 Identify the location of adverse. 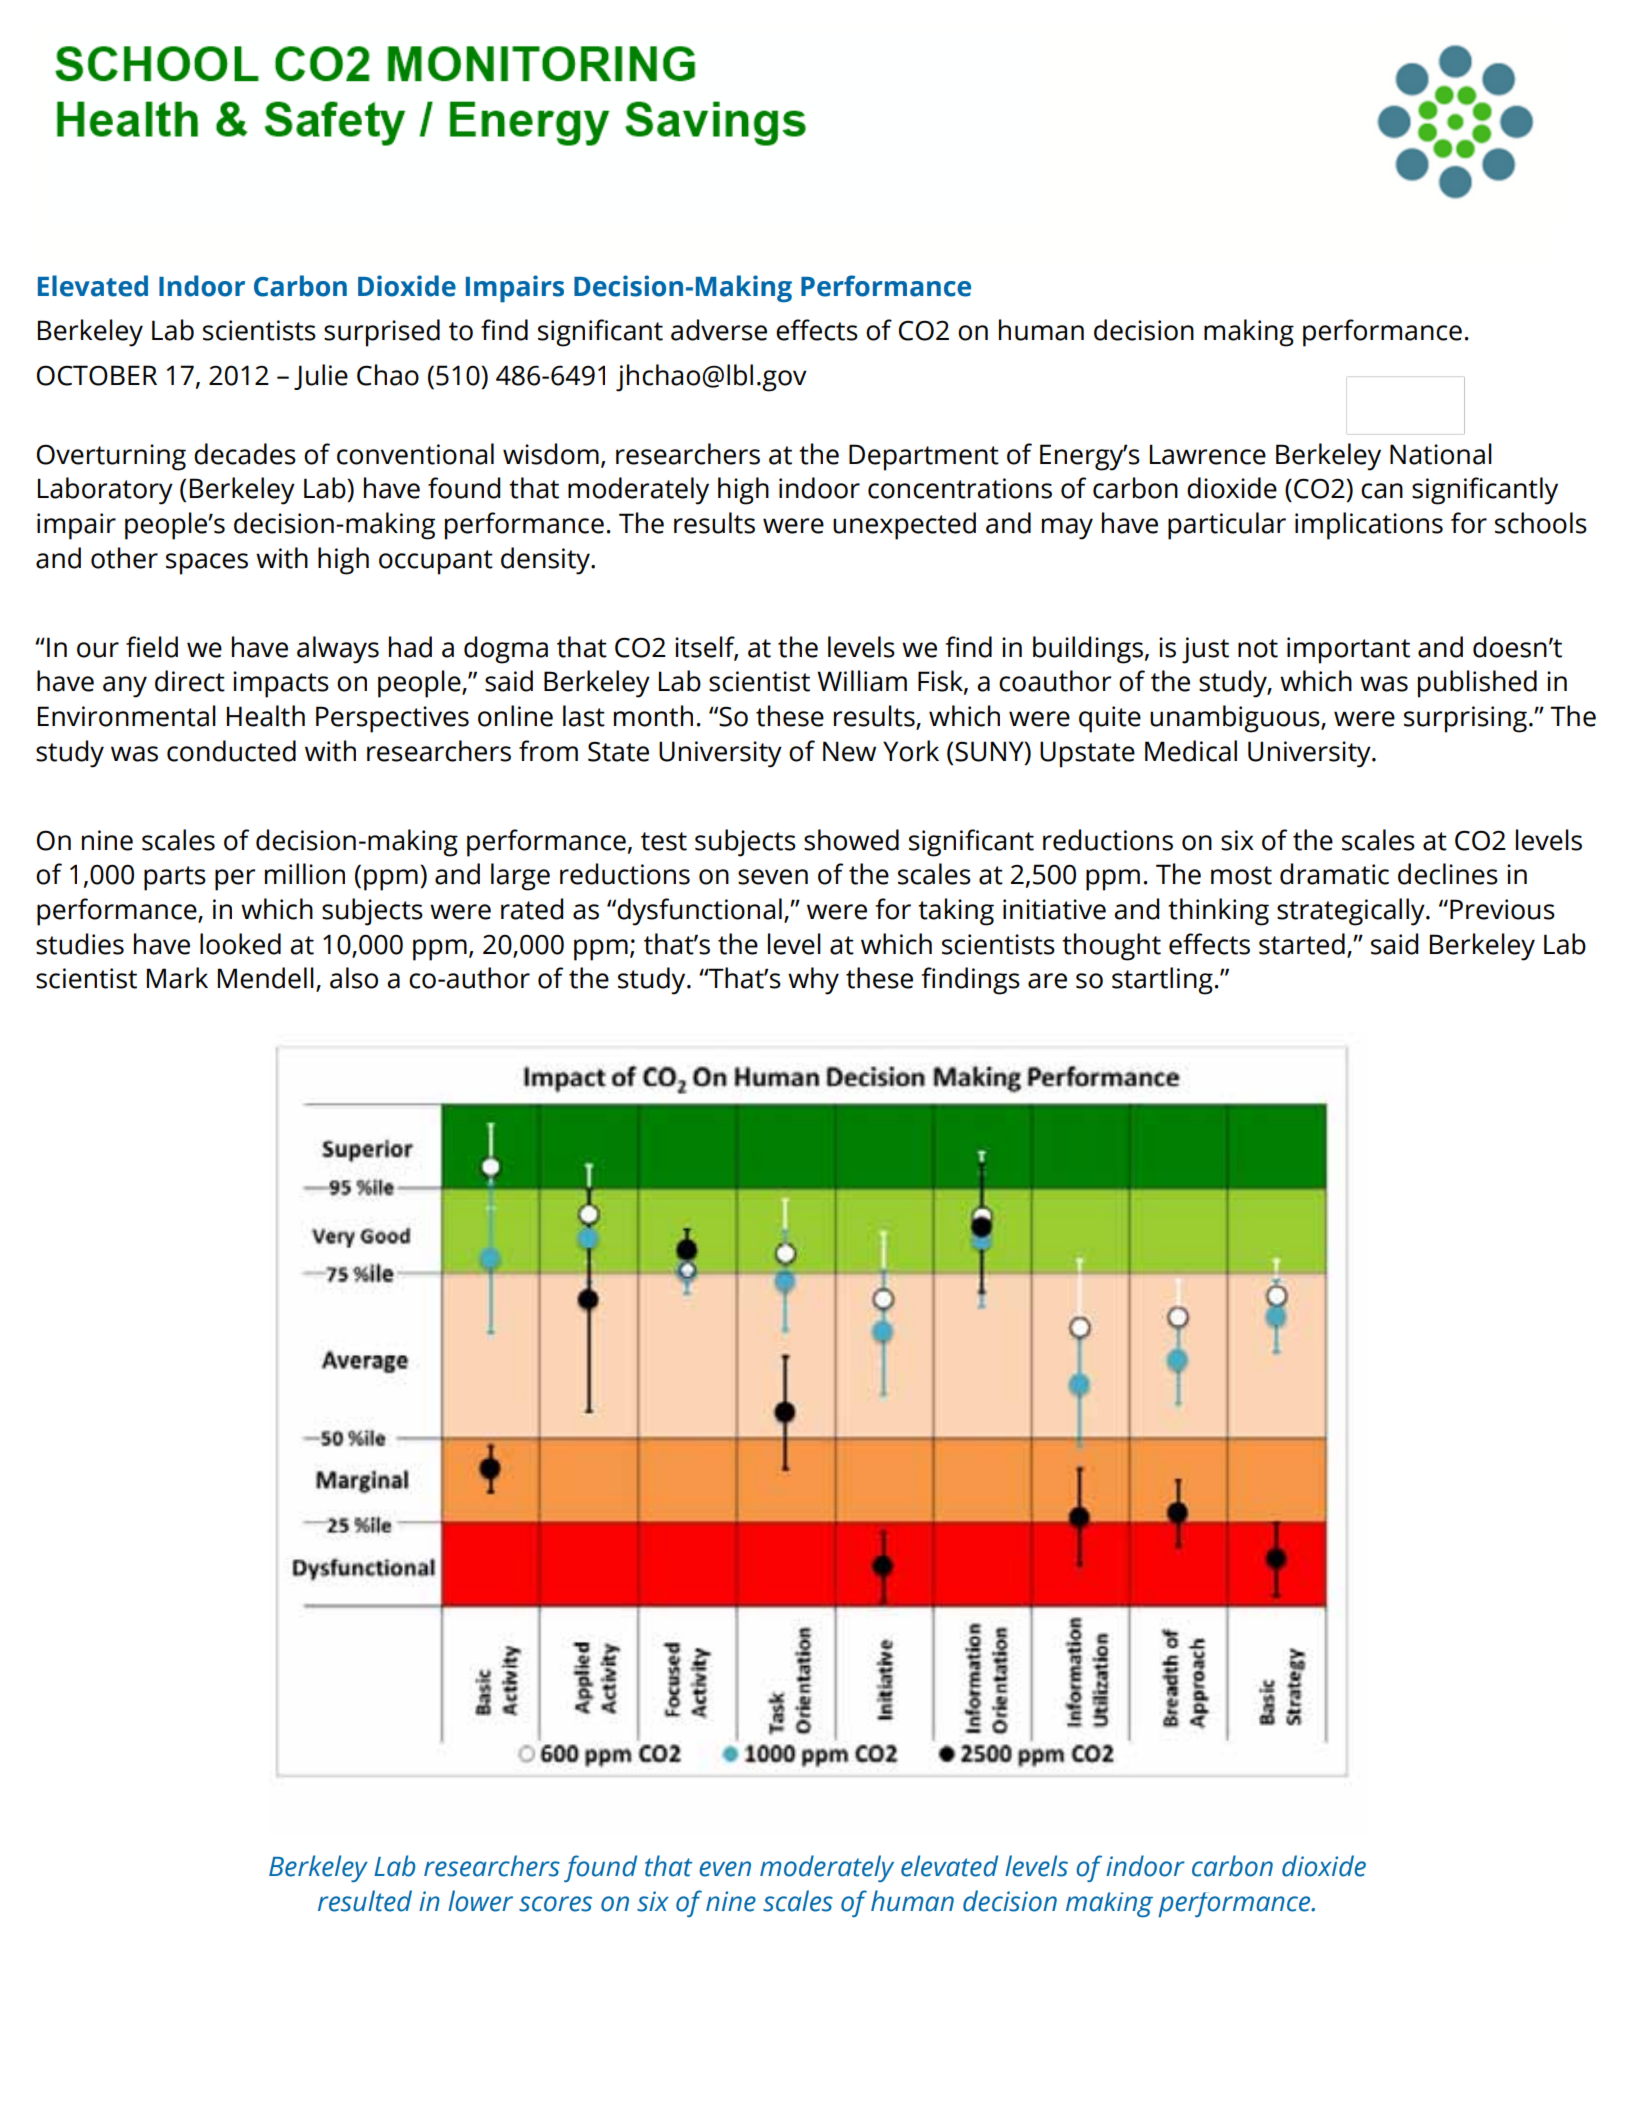
(719, 330).
